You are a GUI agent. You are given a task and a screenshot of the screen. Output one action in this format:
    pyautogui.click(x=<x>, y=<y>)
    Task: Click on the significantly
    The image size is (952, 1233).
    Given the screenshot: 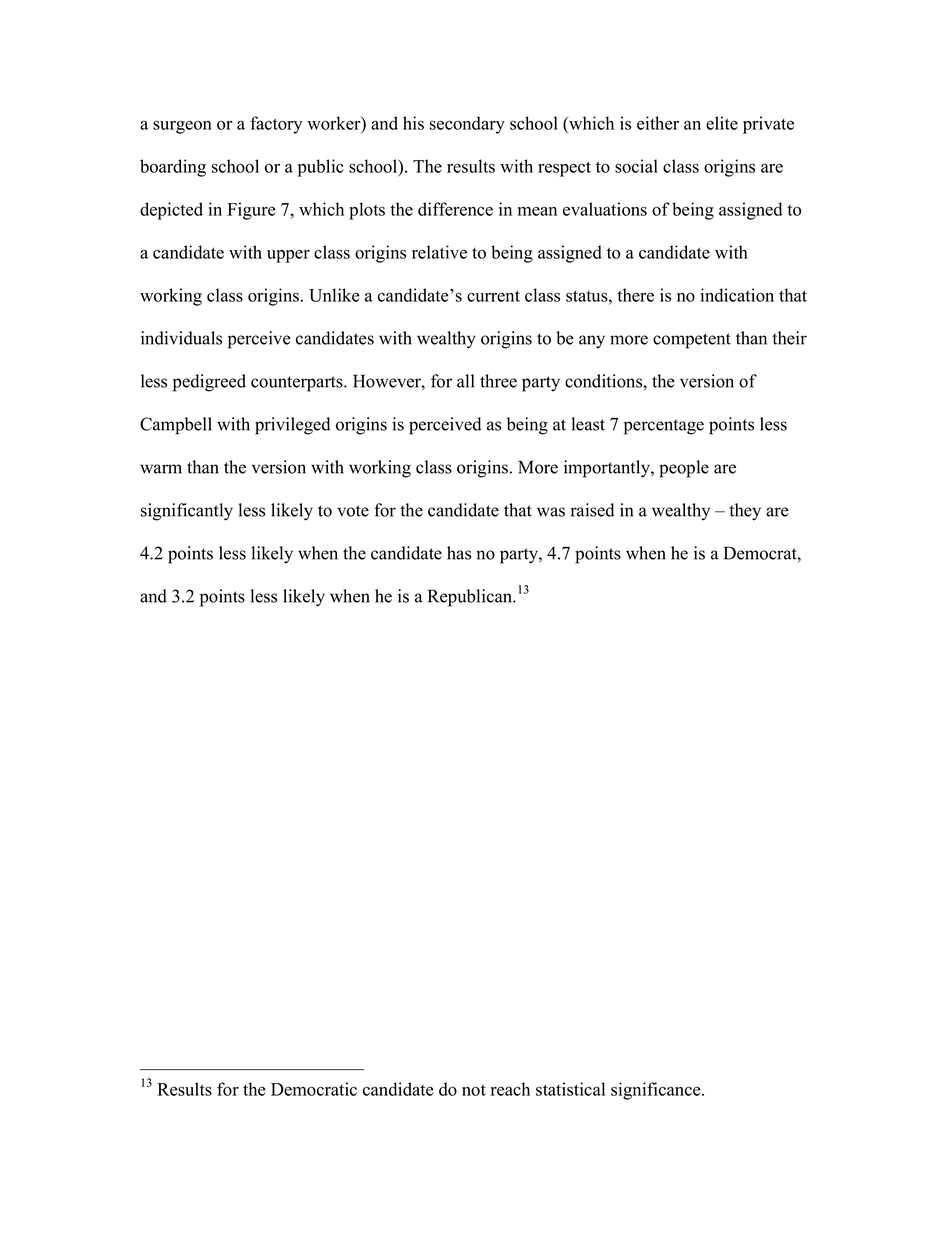 What is the action you would take?
    pyautogui.click(x=187, y=512)
